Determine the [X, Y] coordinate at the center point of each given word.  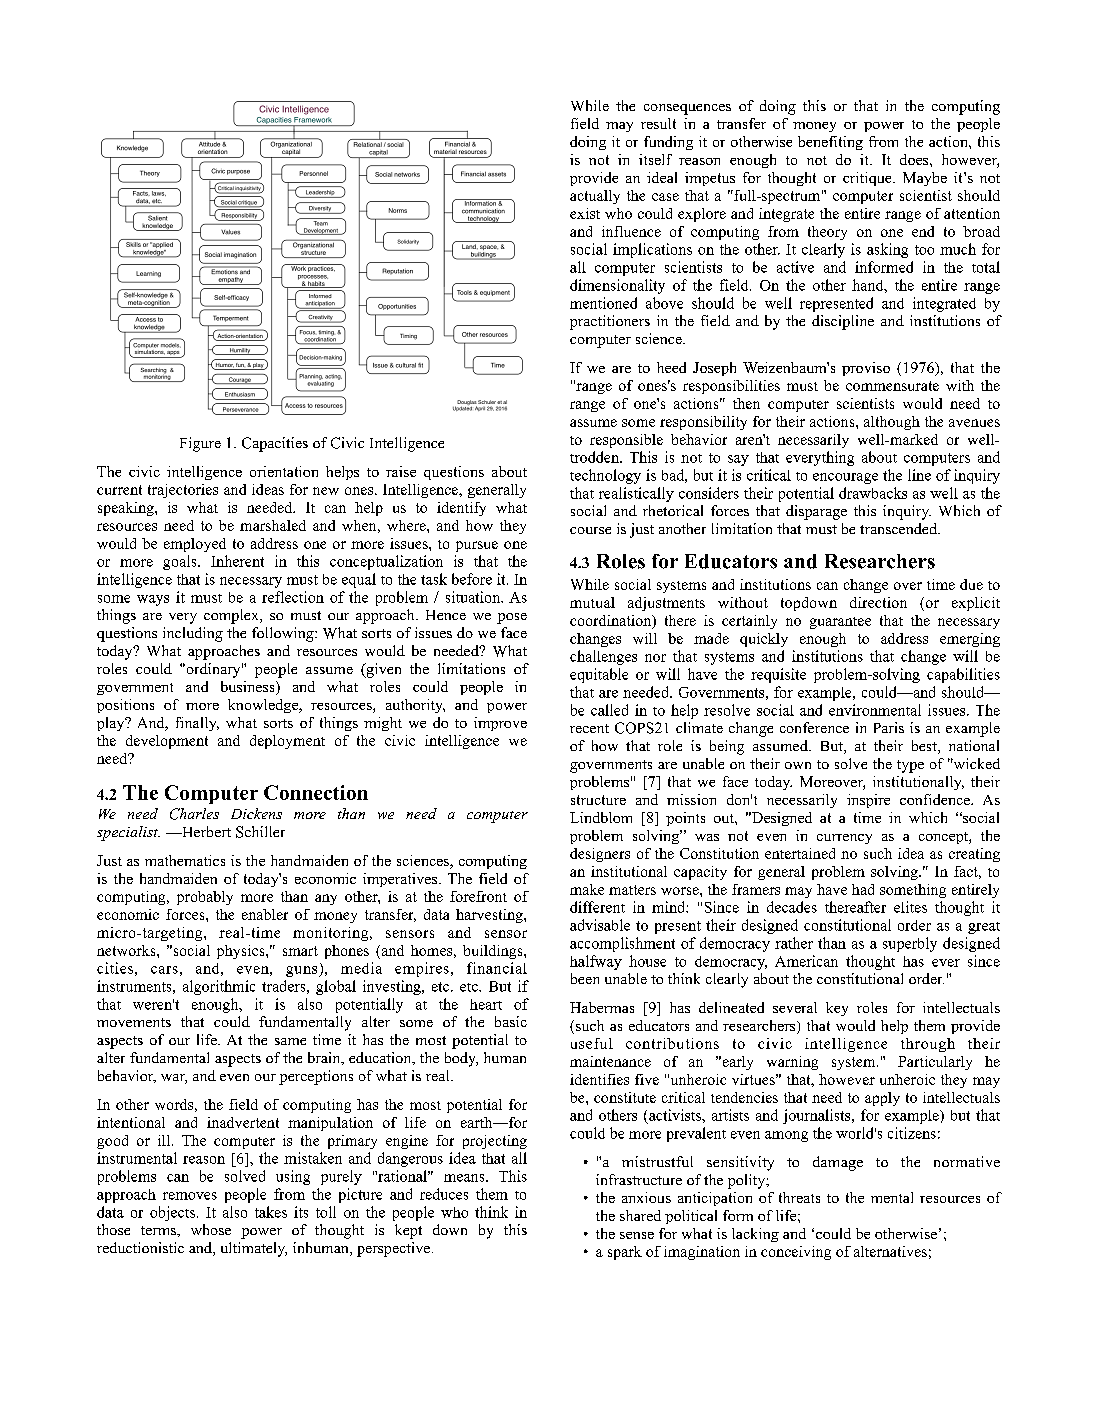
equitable [599, 675]
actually [595, 197]
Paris [889, 727]
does [915, 159]
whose [211, 1229]
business [249, 688]
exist [585, 213]
